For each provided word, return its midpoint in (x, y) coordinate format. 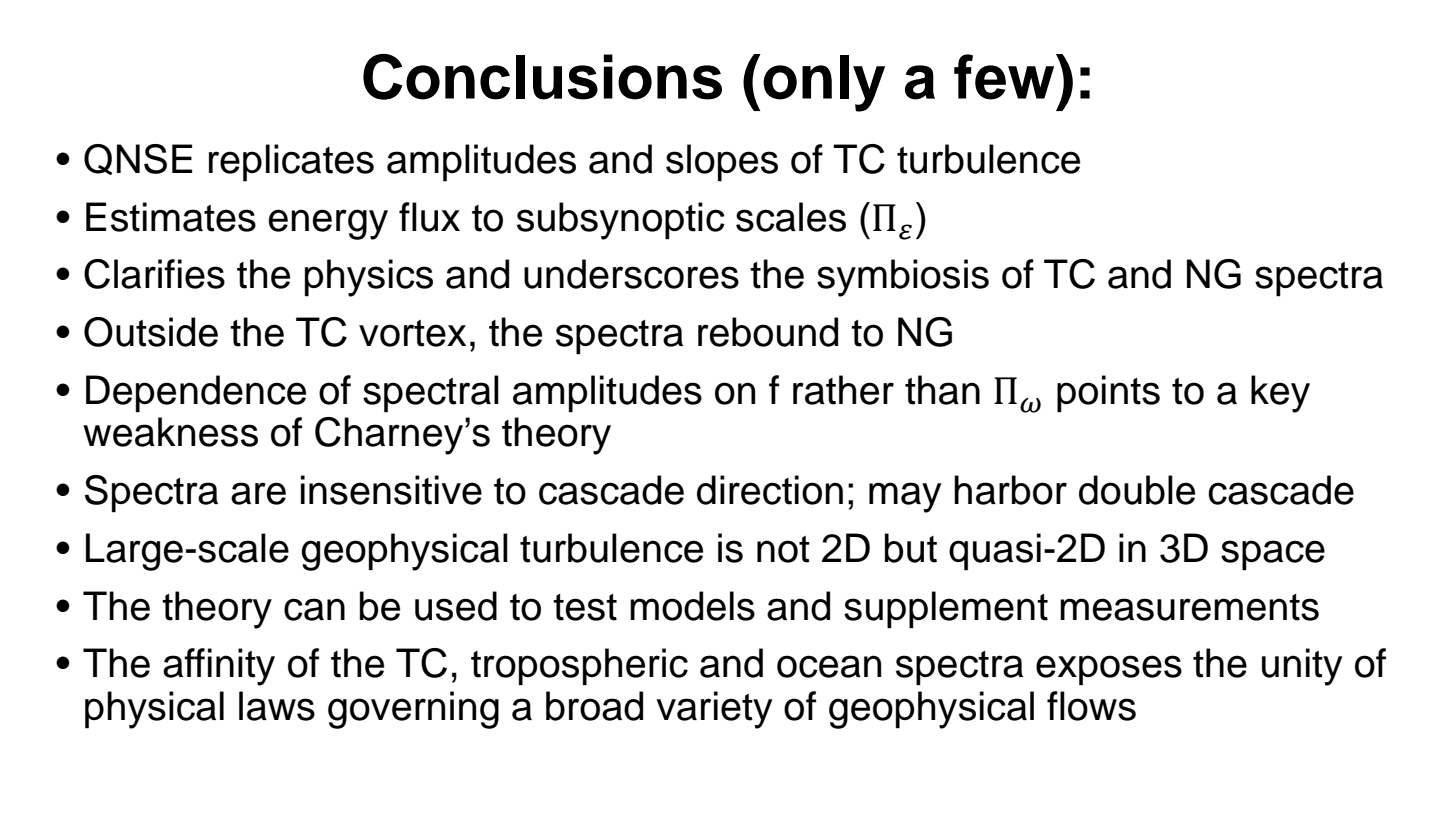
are (258, 493)
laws (277, 706)
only (824, 83)
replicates (291, 163)
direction (770, 490)
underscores (631, 274)
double (1137, 490)
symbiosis (903, 278)
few (1005, 77)
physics (369, 278)
